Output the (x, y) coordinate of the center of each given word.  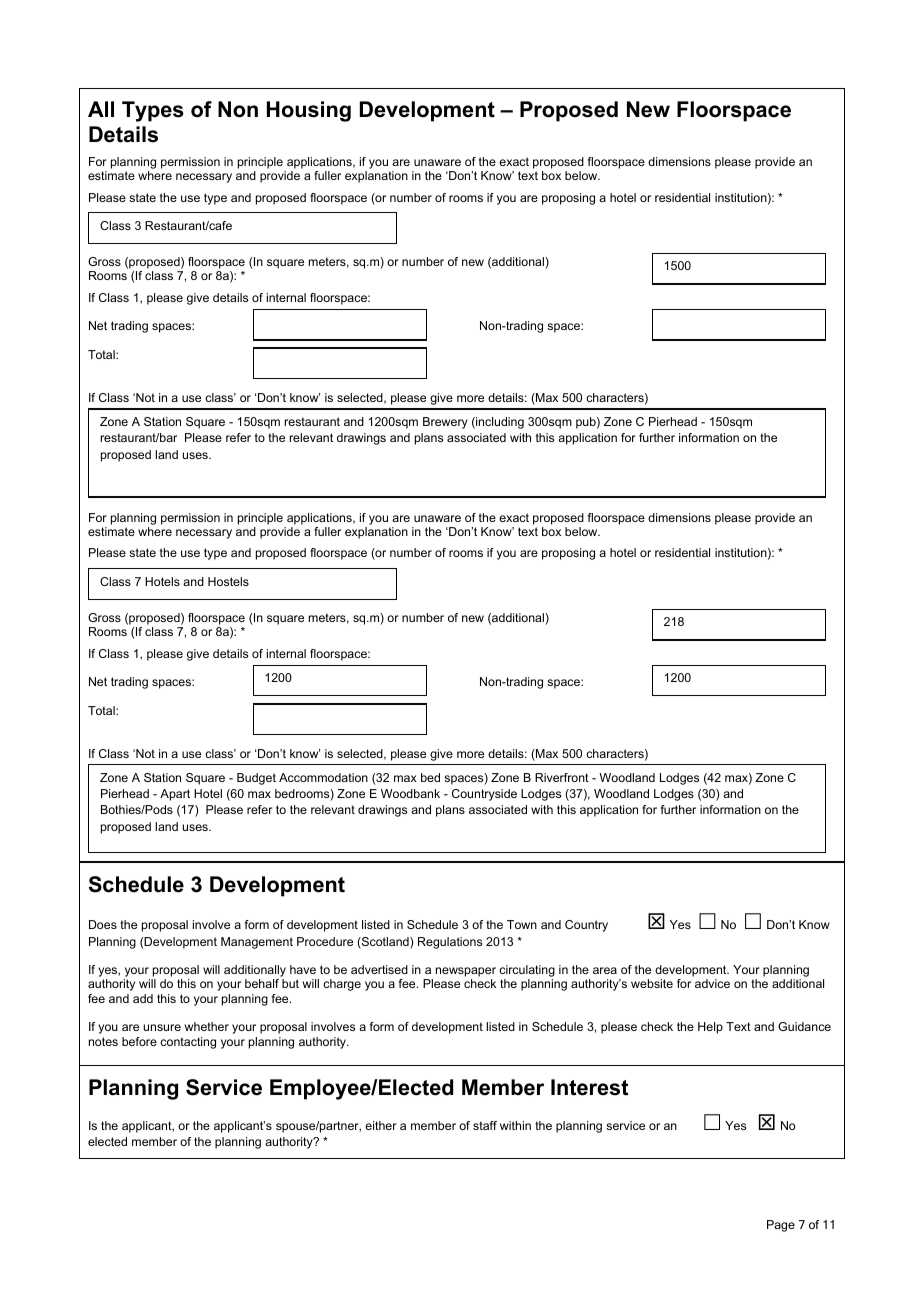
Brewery (445, 423)
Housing (309, 111)
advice (712, 983)
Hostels (228, 581)
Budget (256, 779)
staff (485, 1125)
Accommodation (323, 777)
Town (522, 924)
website (652, 983)
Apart (175, 795)
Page (781, 1226)
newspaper (466, 973)
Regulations (450, 943)
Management (257, 943)
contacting (188, 1043)
